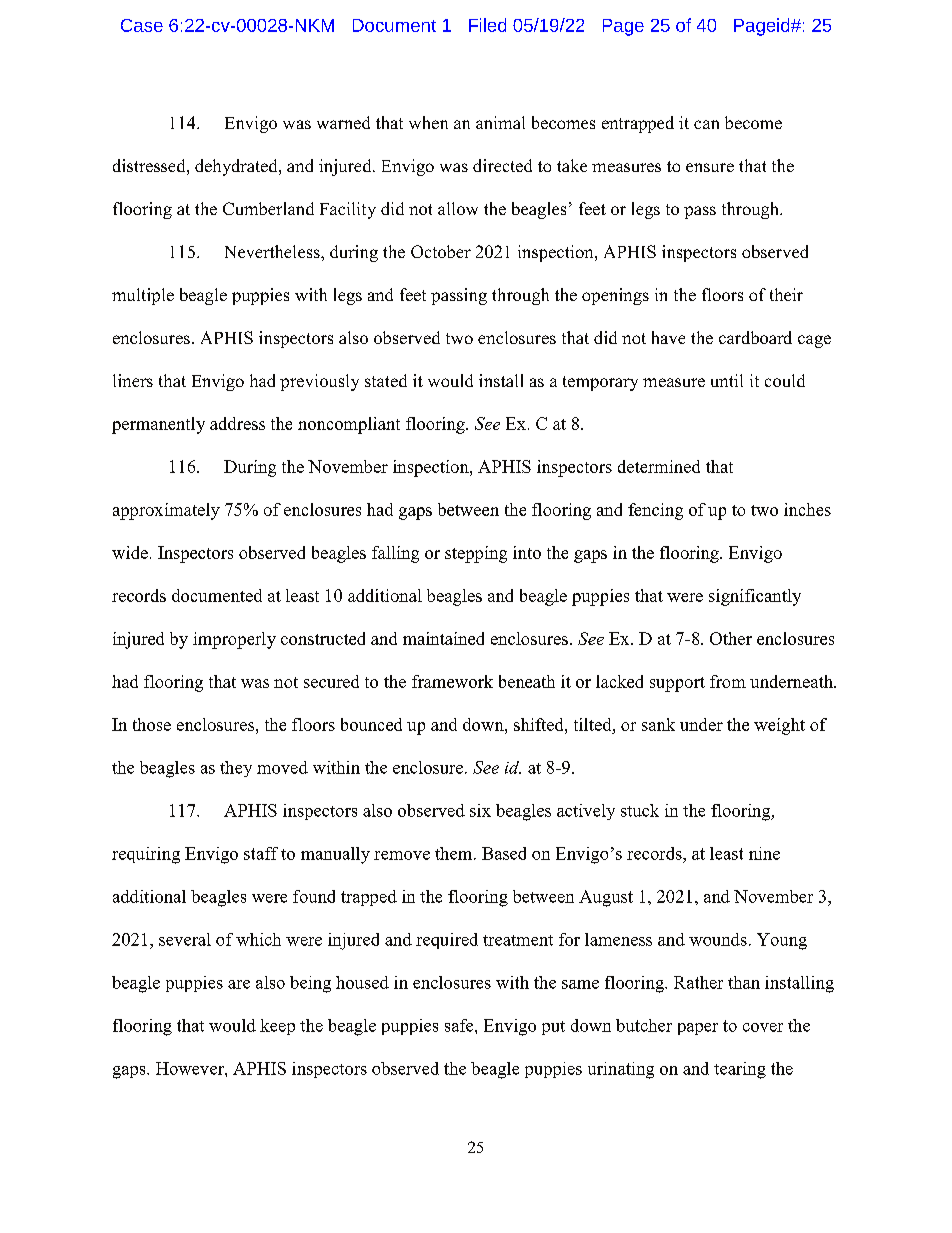  What do you see at coordinates (237, 423) in the screenshot?
I see `address` at bounding box center [237, 423].
